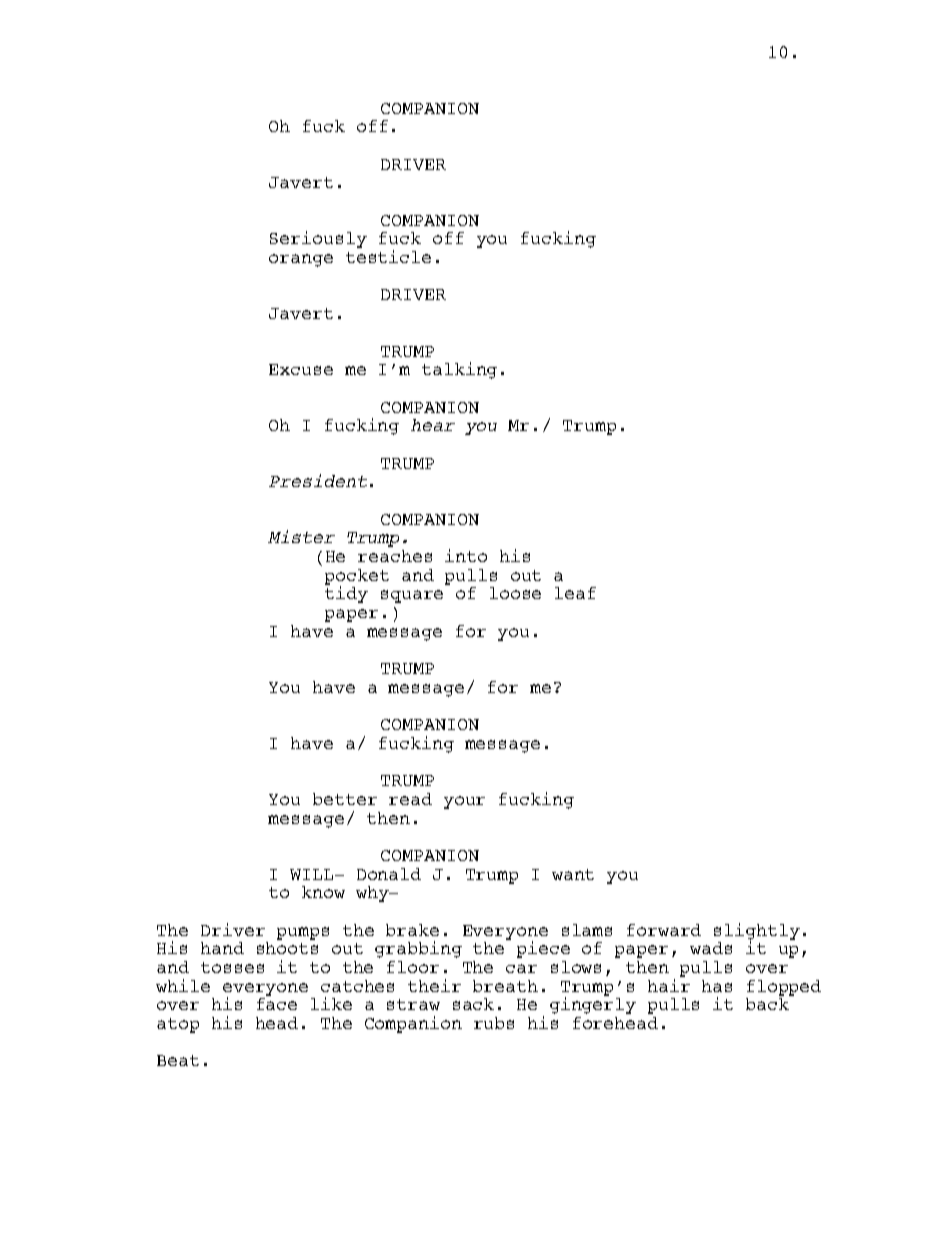  Describe the element at coordinates (388, 256) in the screenshot. I see `testicle` at that location.
